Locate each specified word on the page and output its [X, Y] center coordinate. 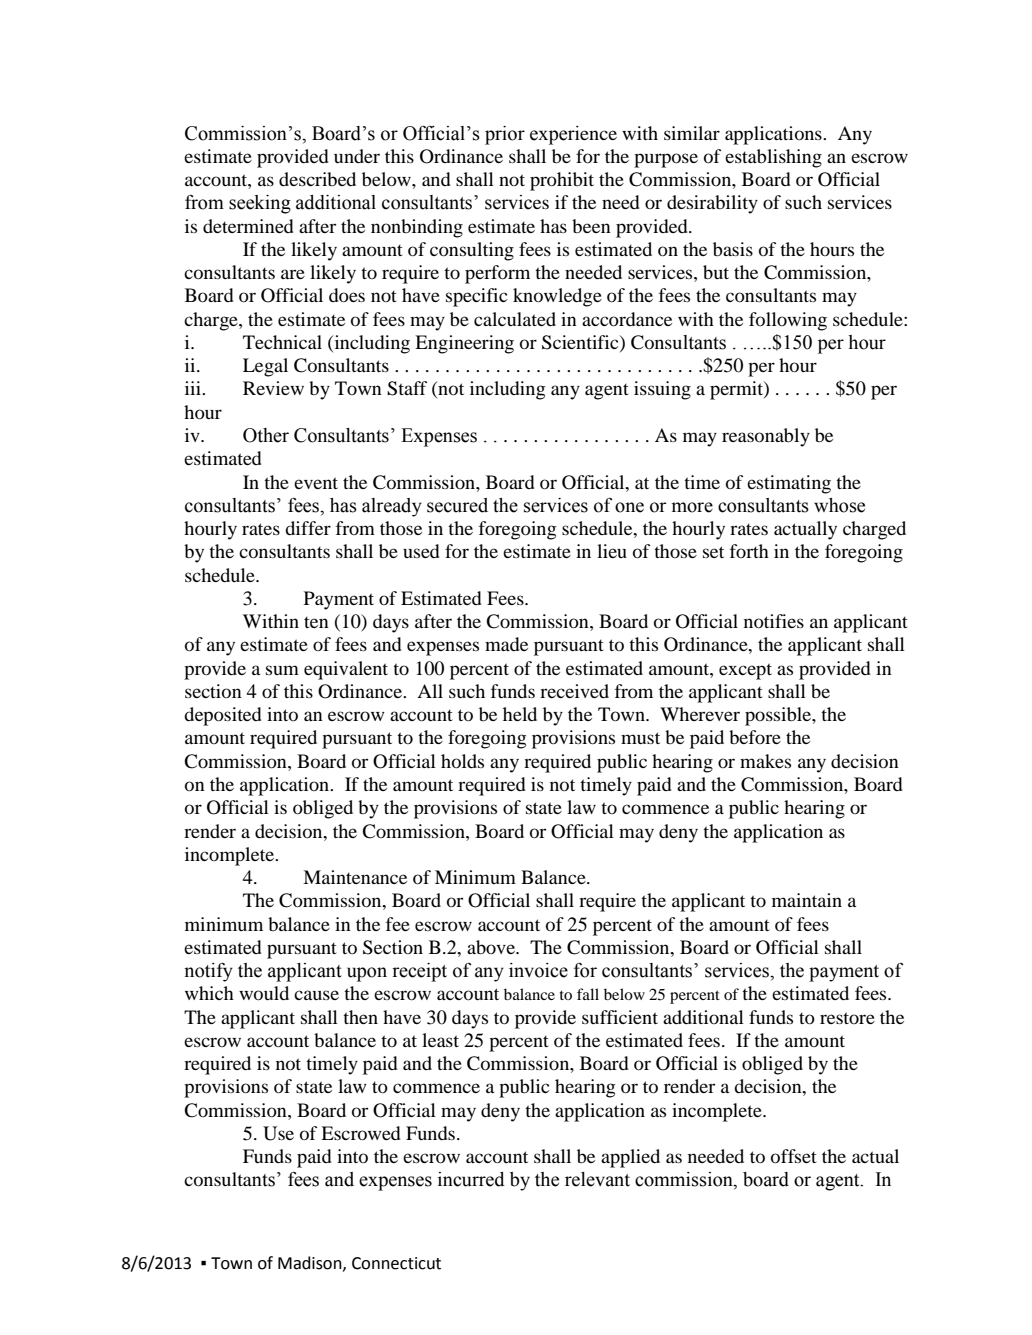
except [745, 671]
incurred [471, 1179]
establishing [773, 158]
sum [282, 670]
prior [505, 135]
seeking [260, 204]
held [520, 714]
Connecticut [396, 1263]
